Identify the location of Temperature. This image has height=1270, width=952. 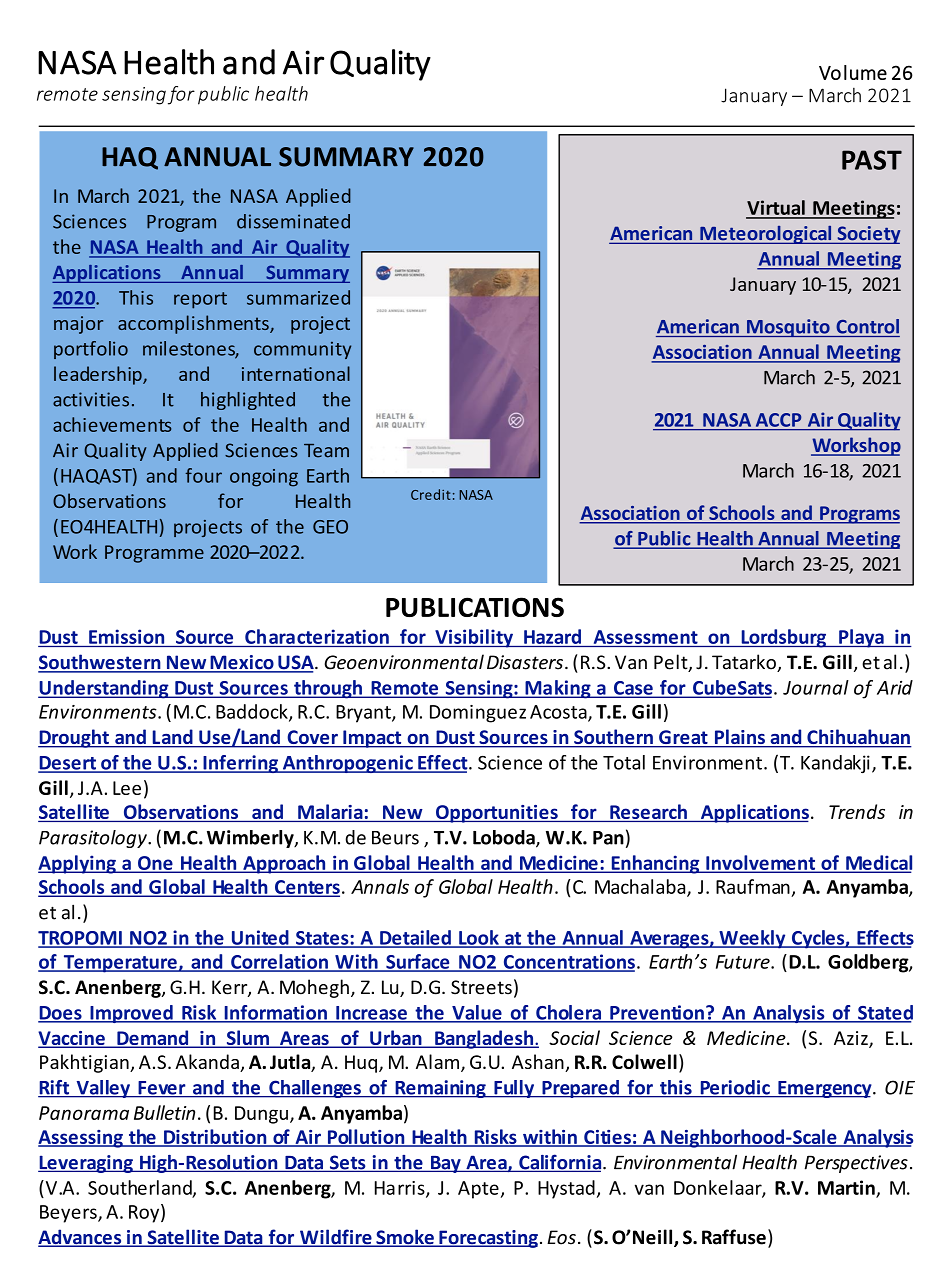
(120, 964).
